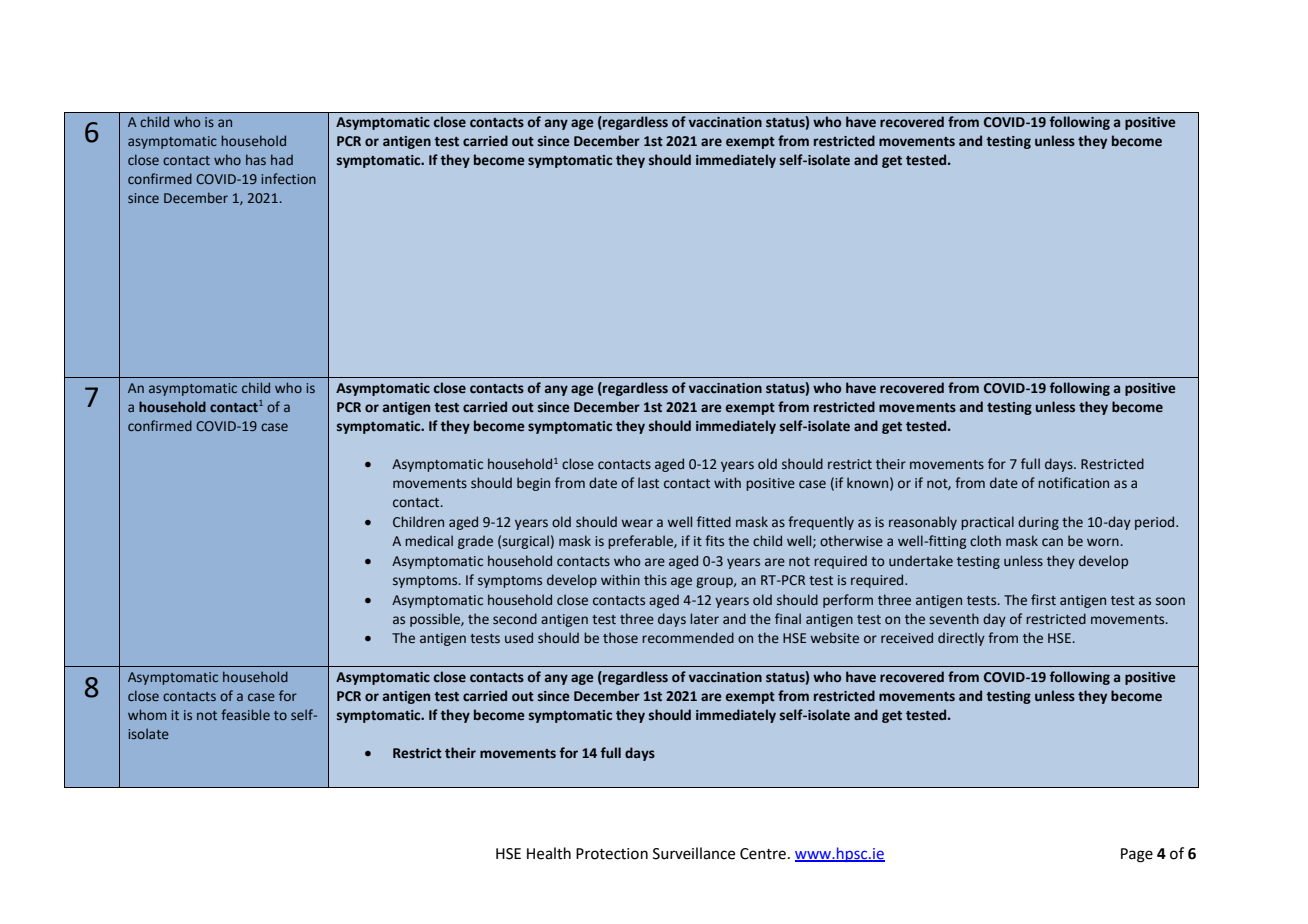 The width and height of the screenshot is (1308, 924). What do you see at coordinates (637, 523) in the screenshot?
I see `wear` at bounding box center [637, 523].
